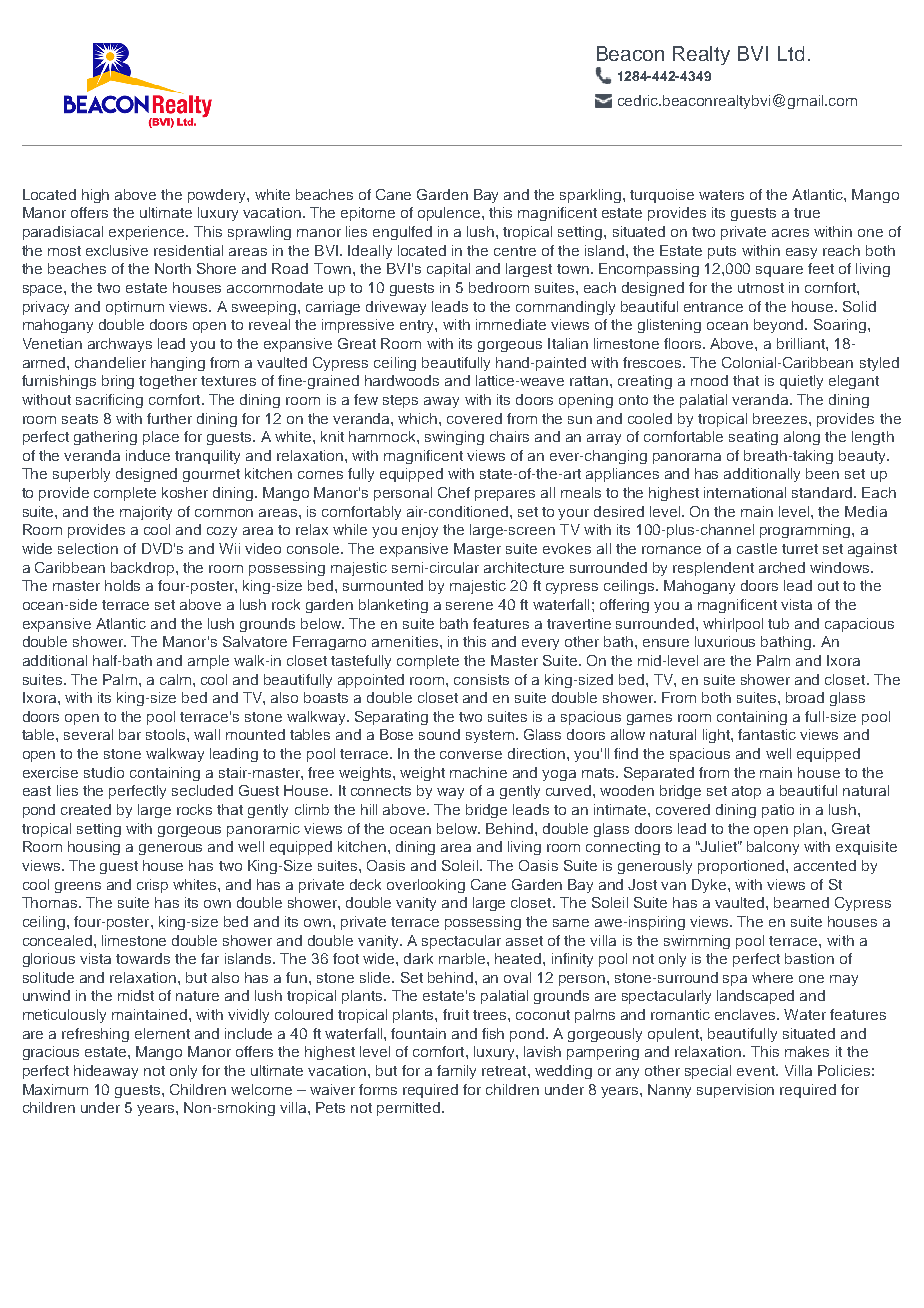  I want to click on swinging, so click(454, 438).
